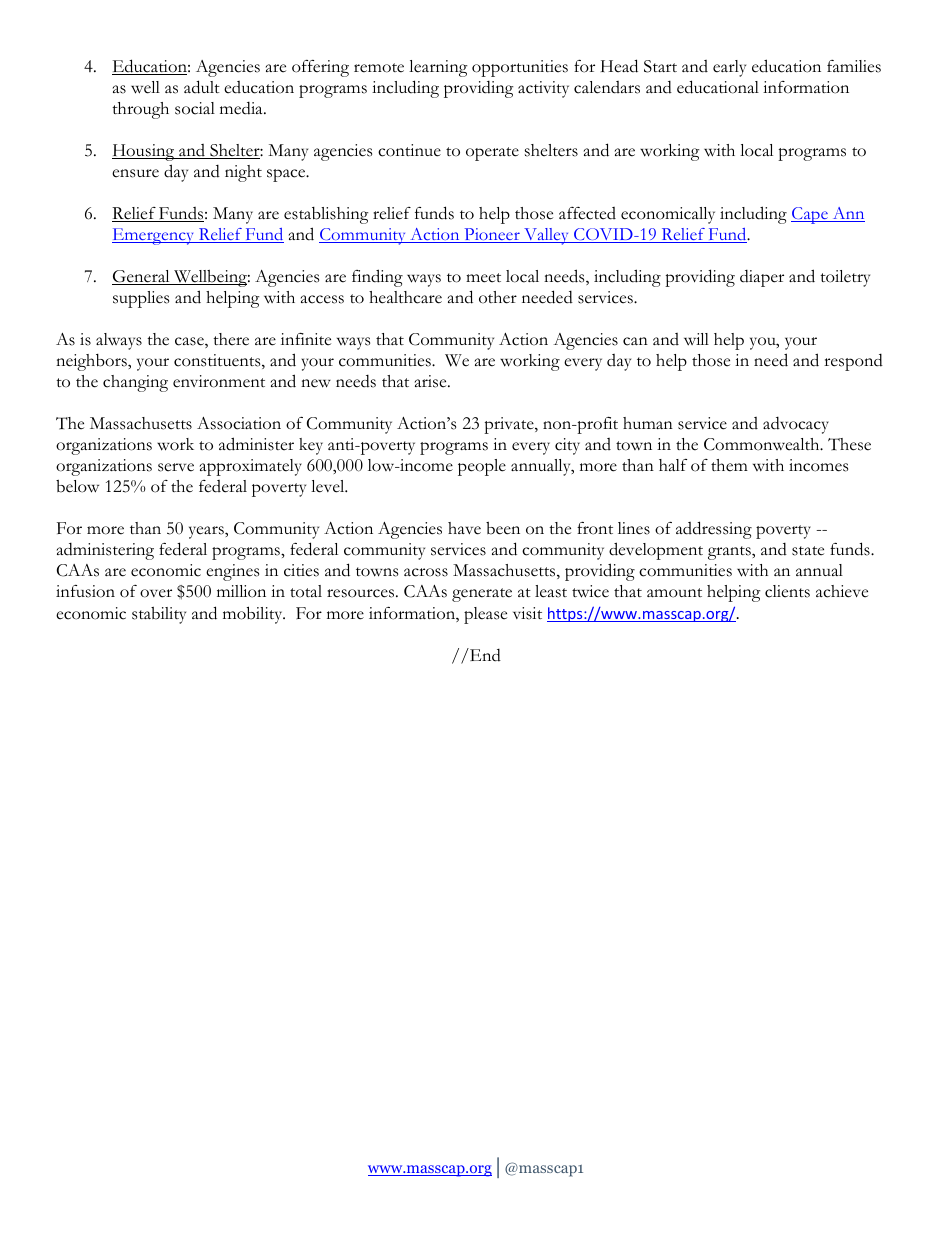 The image size is (952, 1233). Describe the element at coordinates (239, 423) in the screenshot. I see `Association` at that location.
